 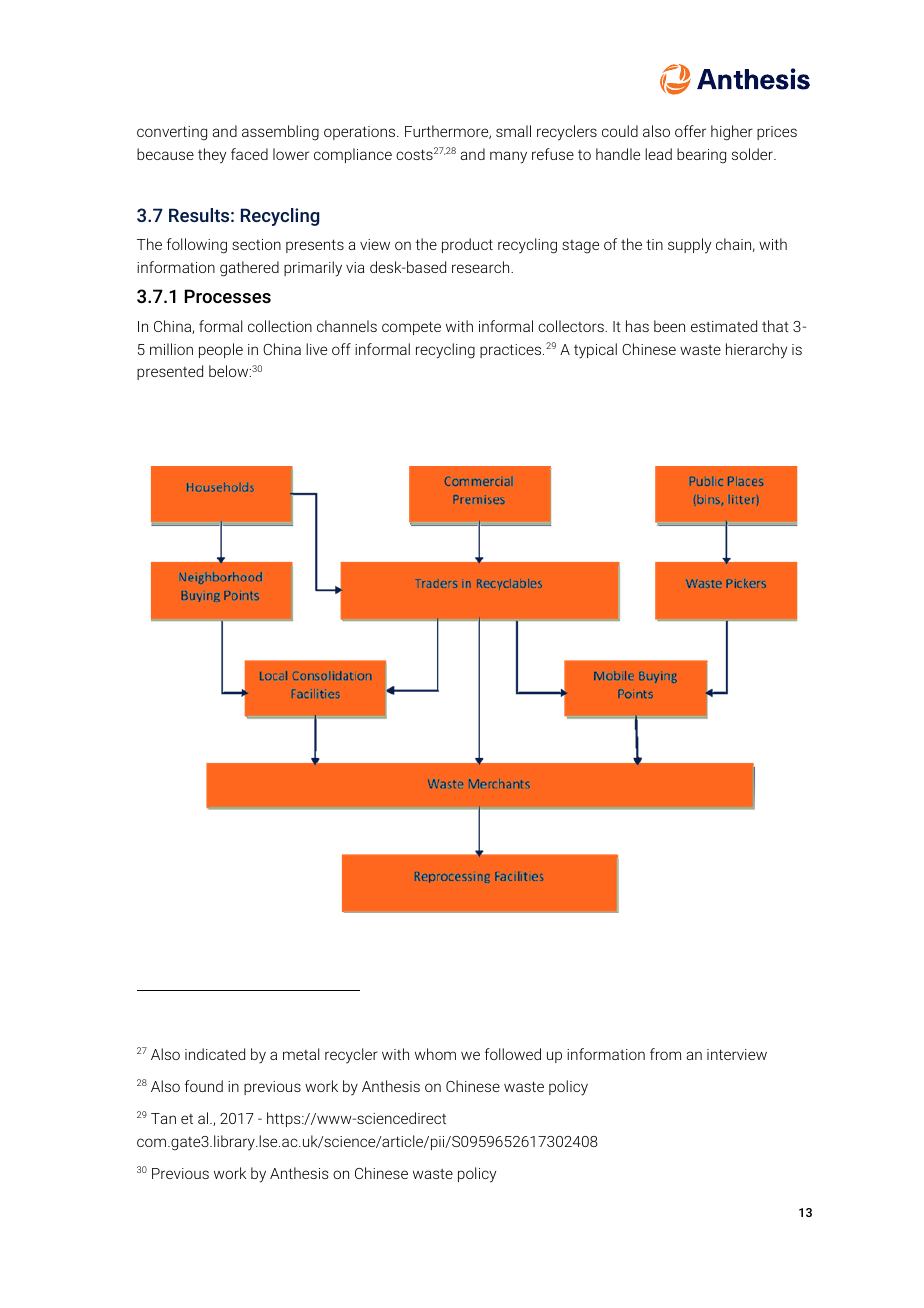 I want to click on whom, so click(x=435, y=1054).
